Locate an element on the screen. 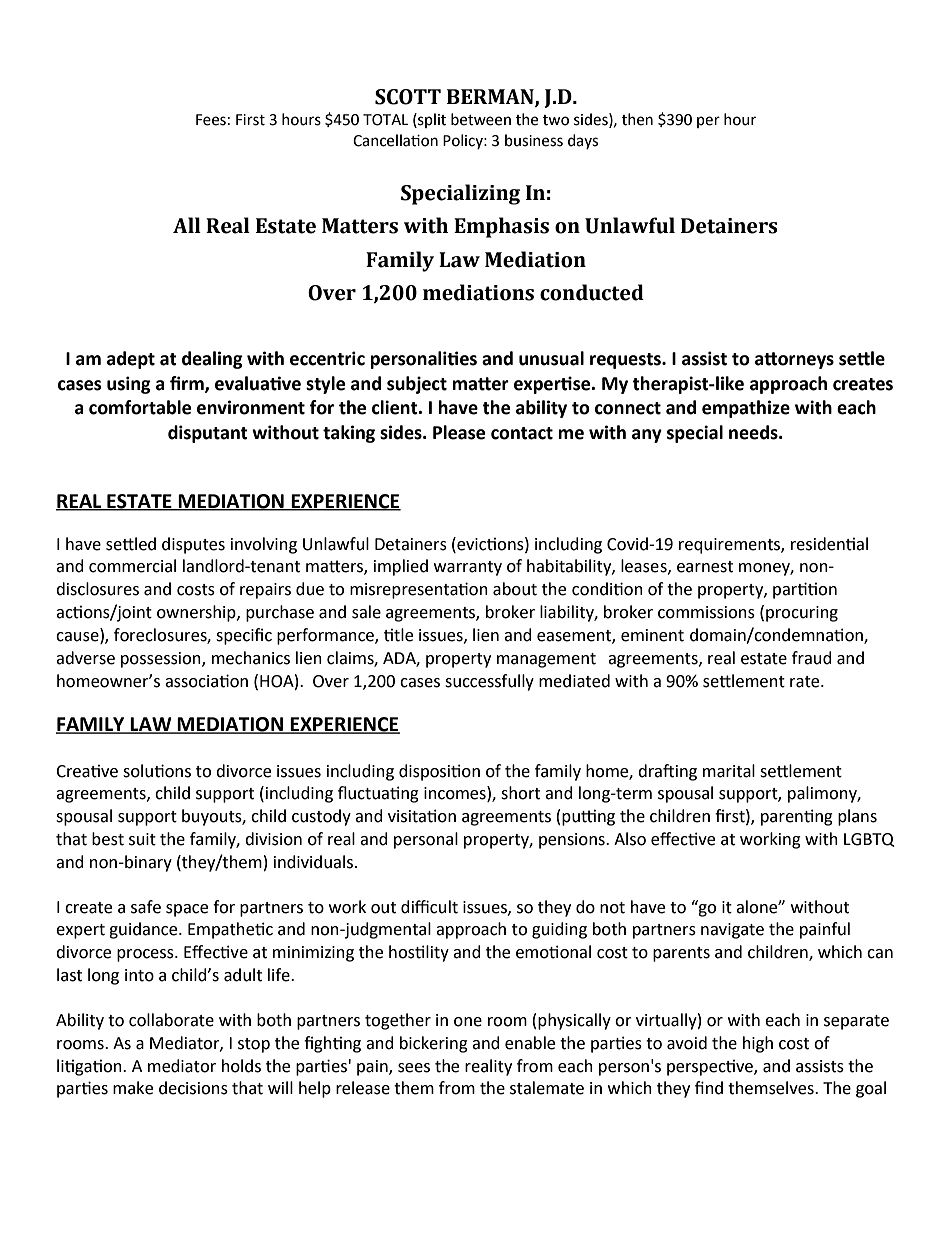  comfortable is located at coordinates (140, 407).
